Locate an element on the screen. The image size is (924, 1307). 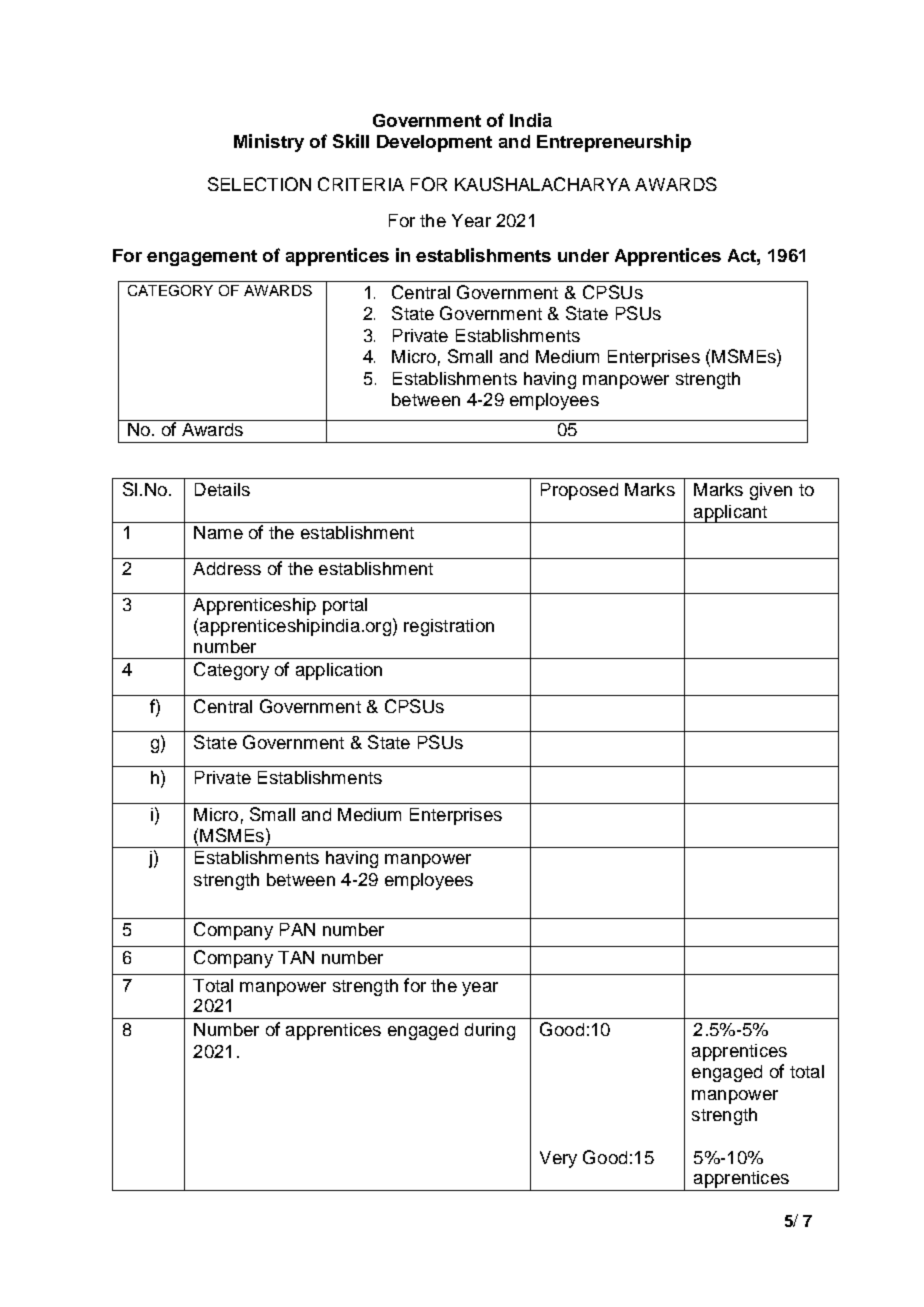
given is located at coordinates (771, 491).
